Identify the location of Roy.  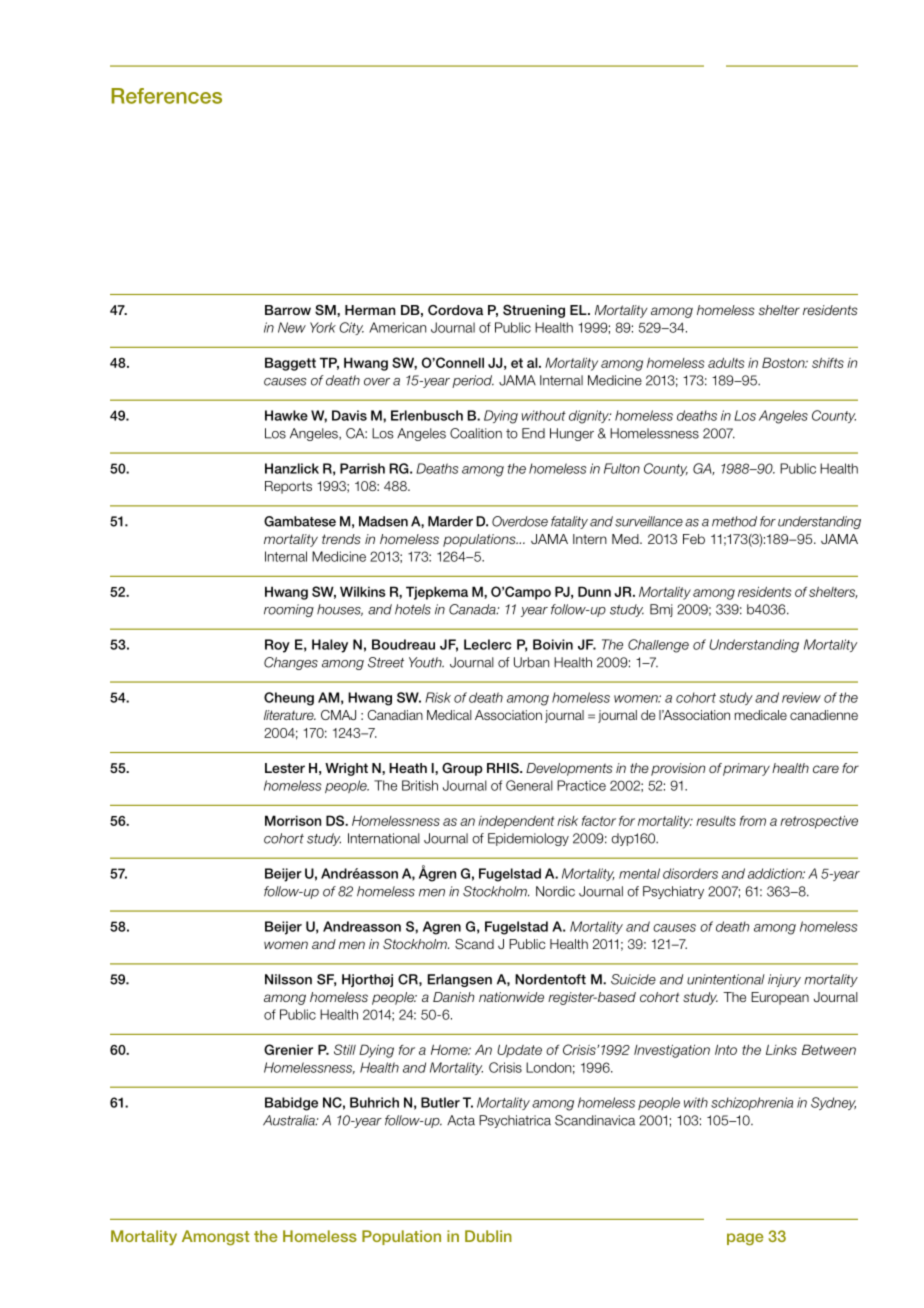
(277, 646).
